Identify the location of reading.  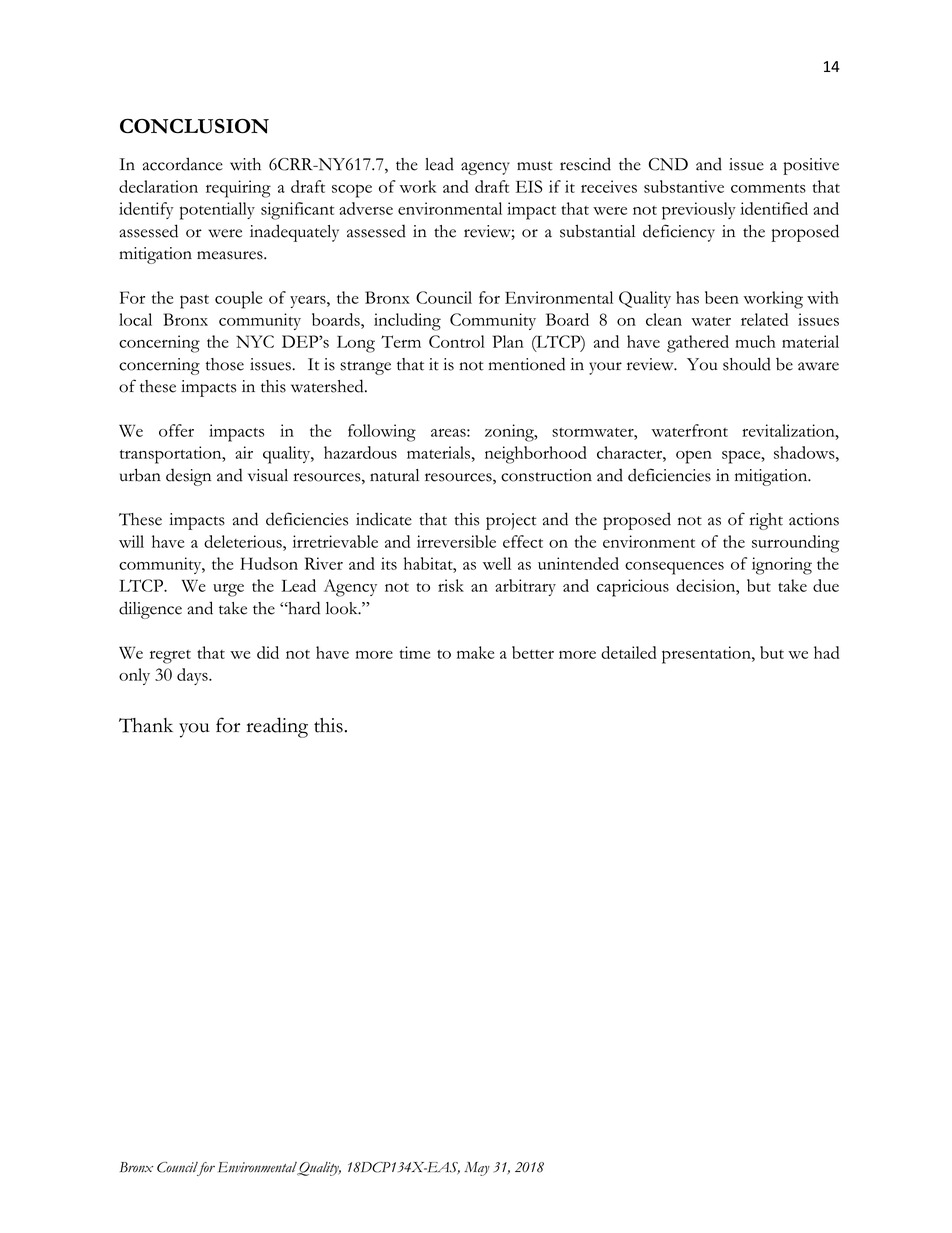
(277, 727).
